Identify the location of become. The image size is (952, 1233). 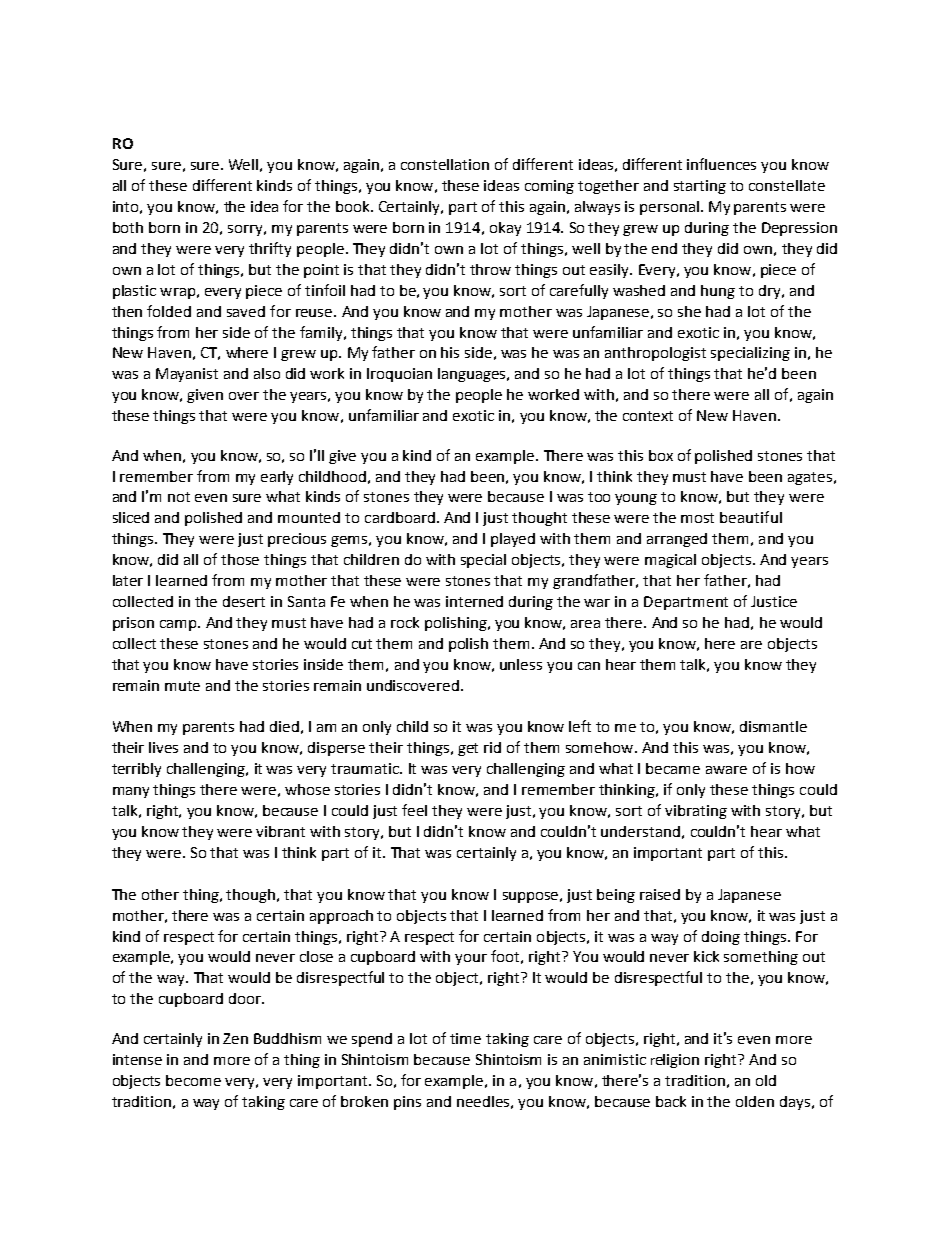
(193, 1080).
